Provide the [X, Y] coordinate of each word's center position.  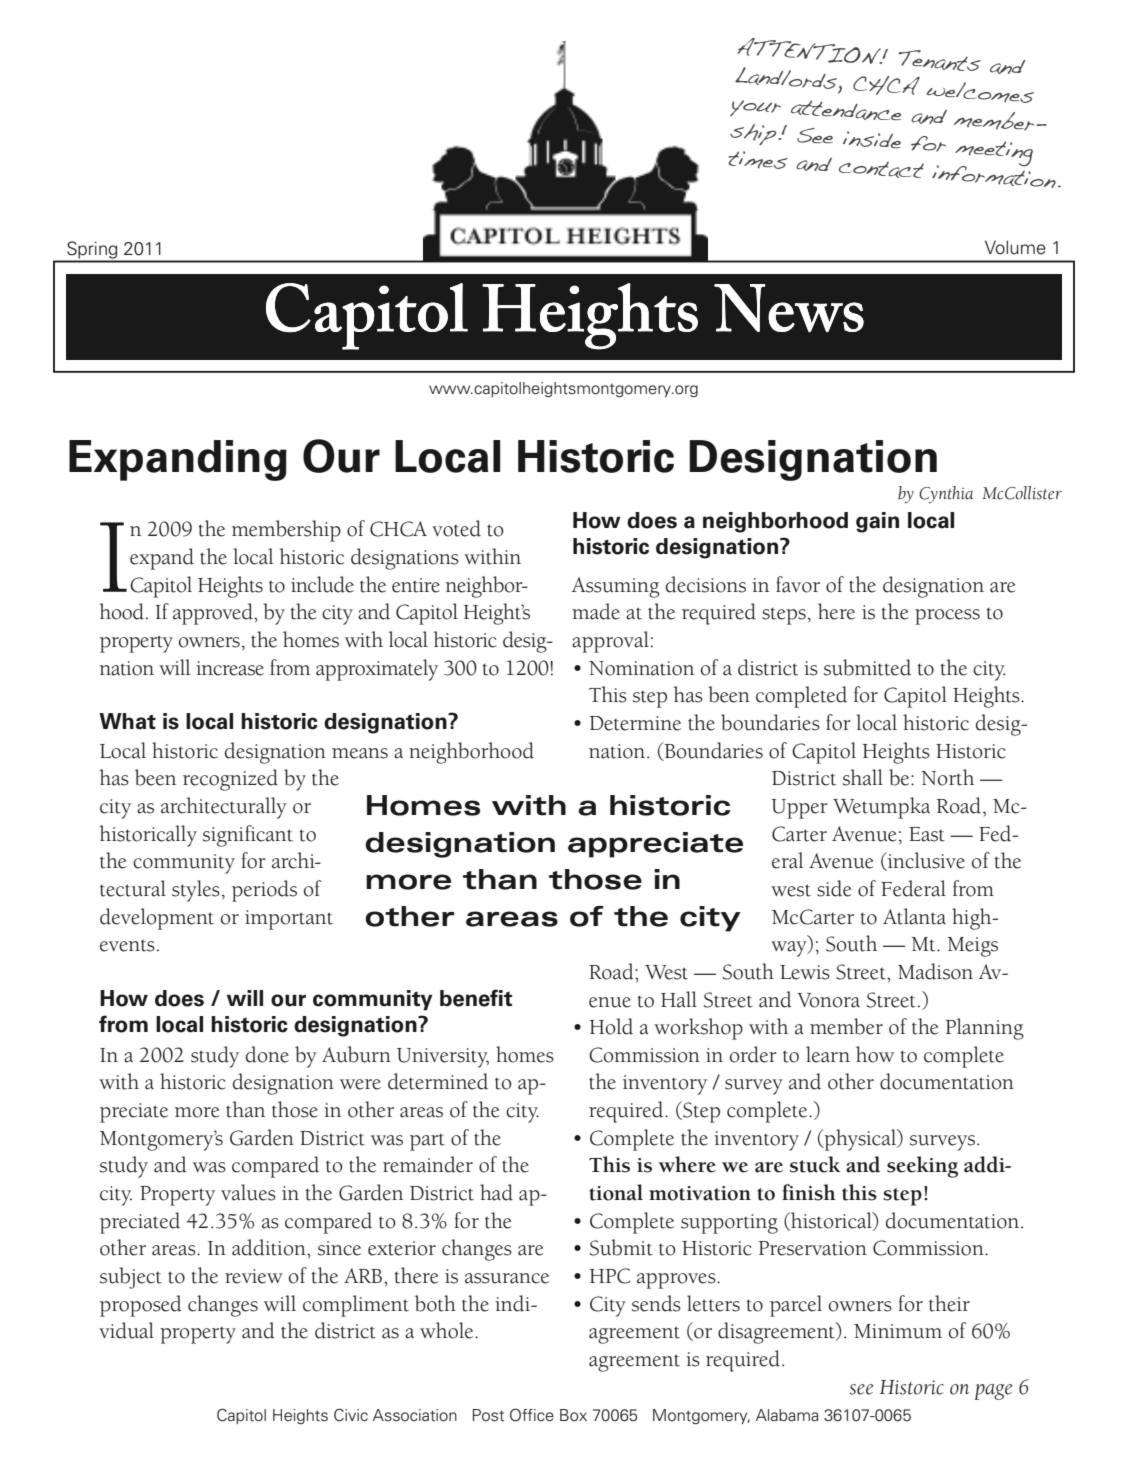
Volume [1015, 247]
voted [456, 528]
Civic [351, 1415]
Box [573, 1415]
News [789, 308]
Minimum [898, 1331]
